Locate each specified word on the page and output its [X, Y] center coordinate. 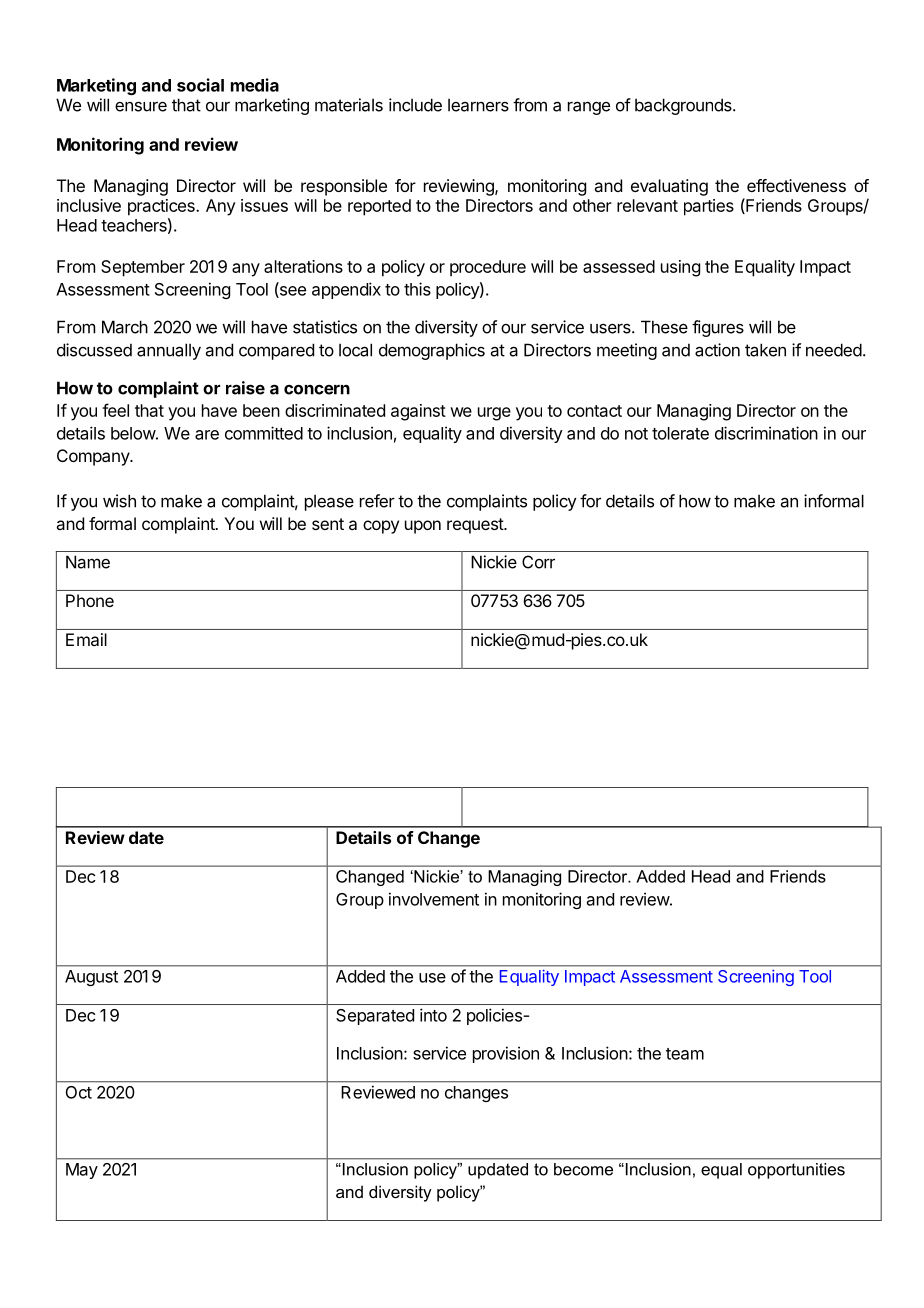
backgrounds [684, 106]
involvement [434, 899]
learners [478, 105]
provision [506, 1054]
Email [86, 639]
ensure [141, 106]
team [685, 1054]
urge [494, 414]
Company [94, 457]
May [82, 1171]
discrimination [766, 433]
